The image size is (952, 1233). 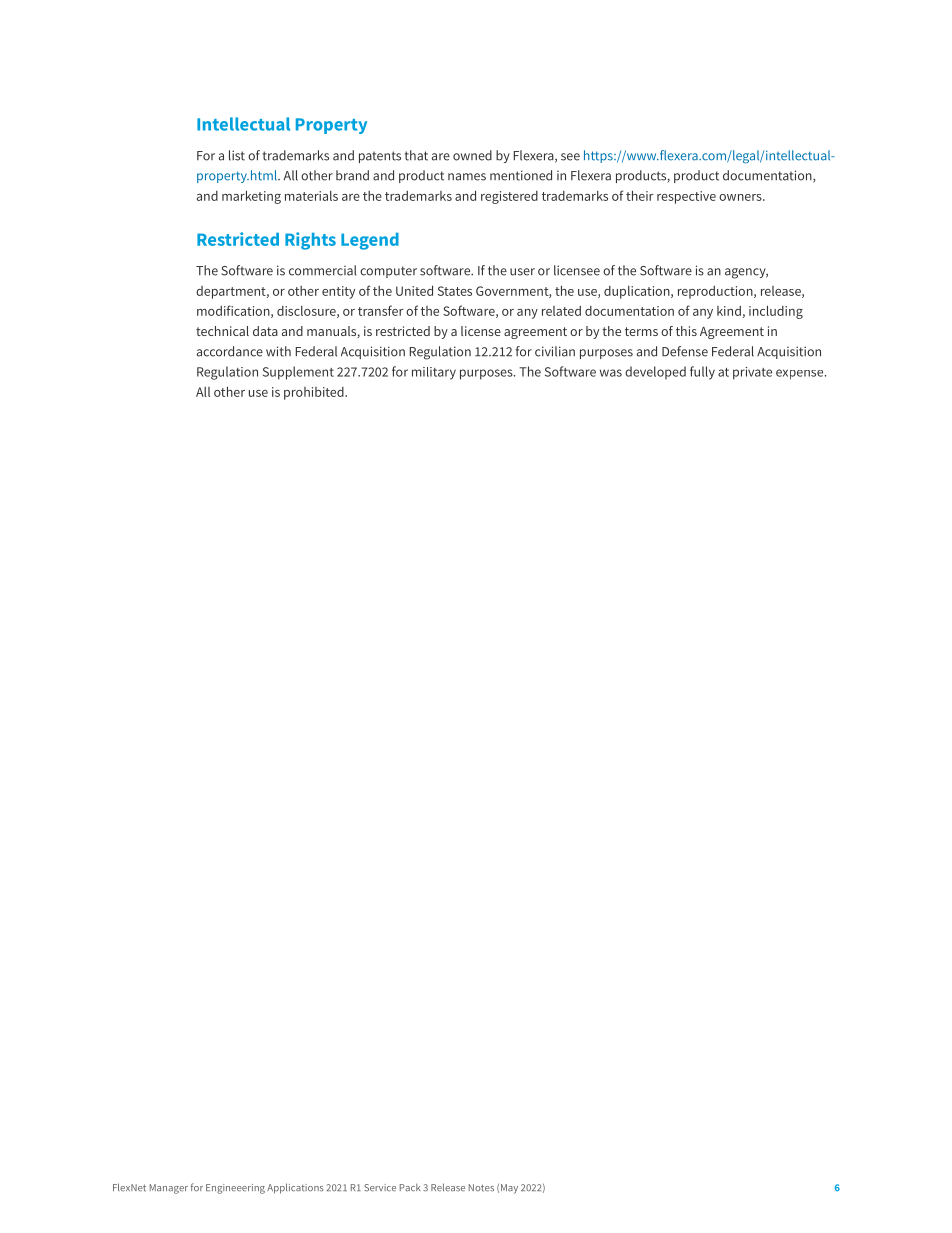 I want to click on Notes, so click(x=481, y=1188).
